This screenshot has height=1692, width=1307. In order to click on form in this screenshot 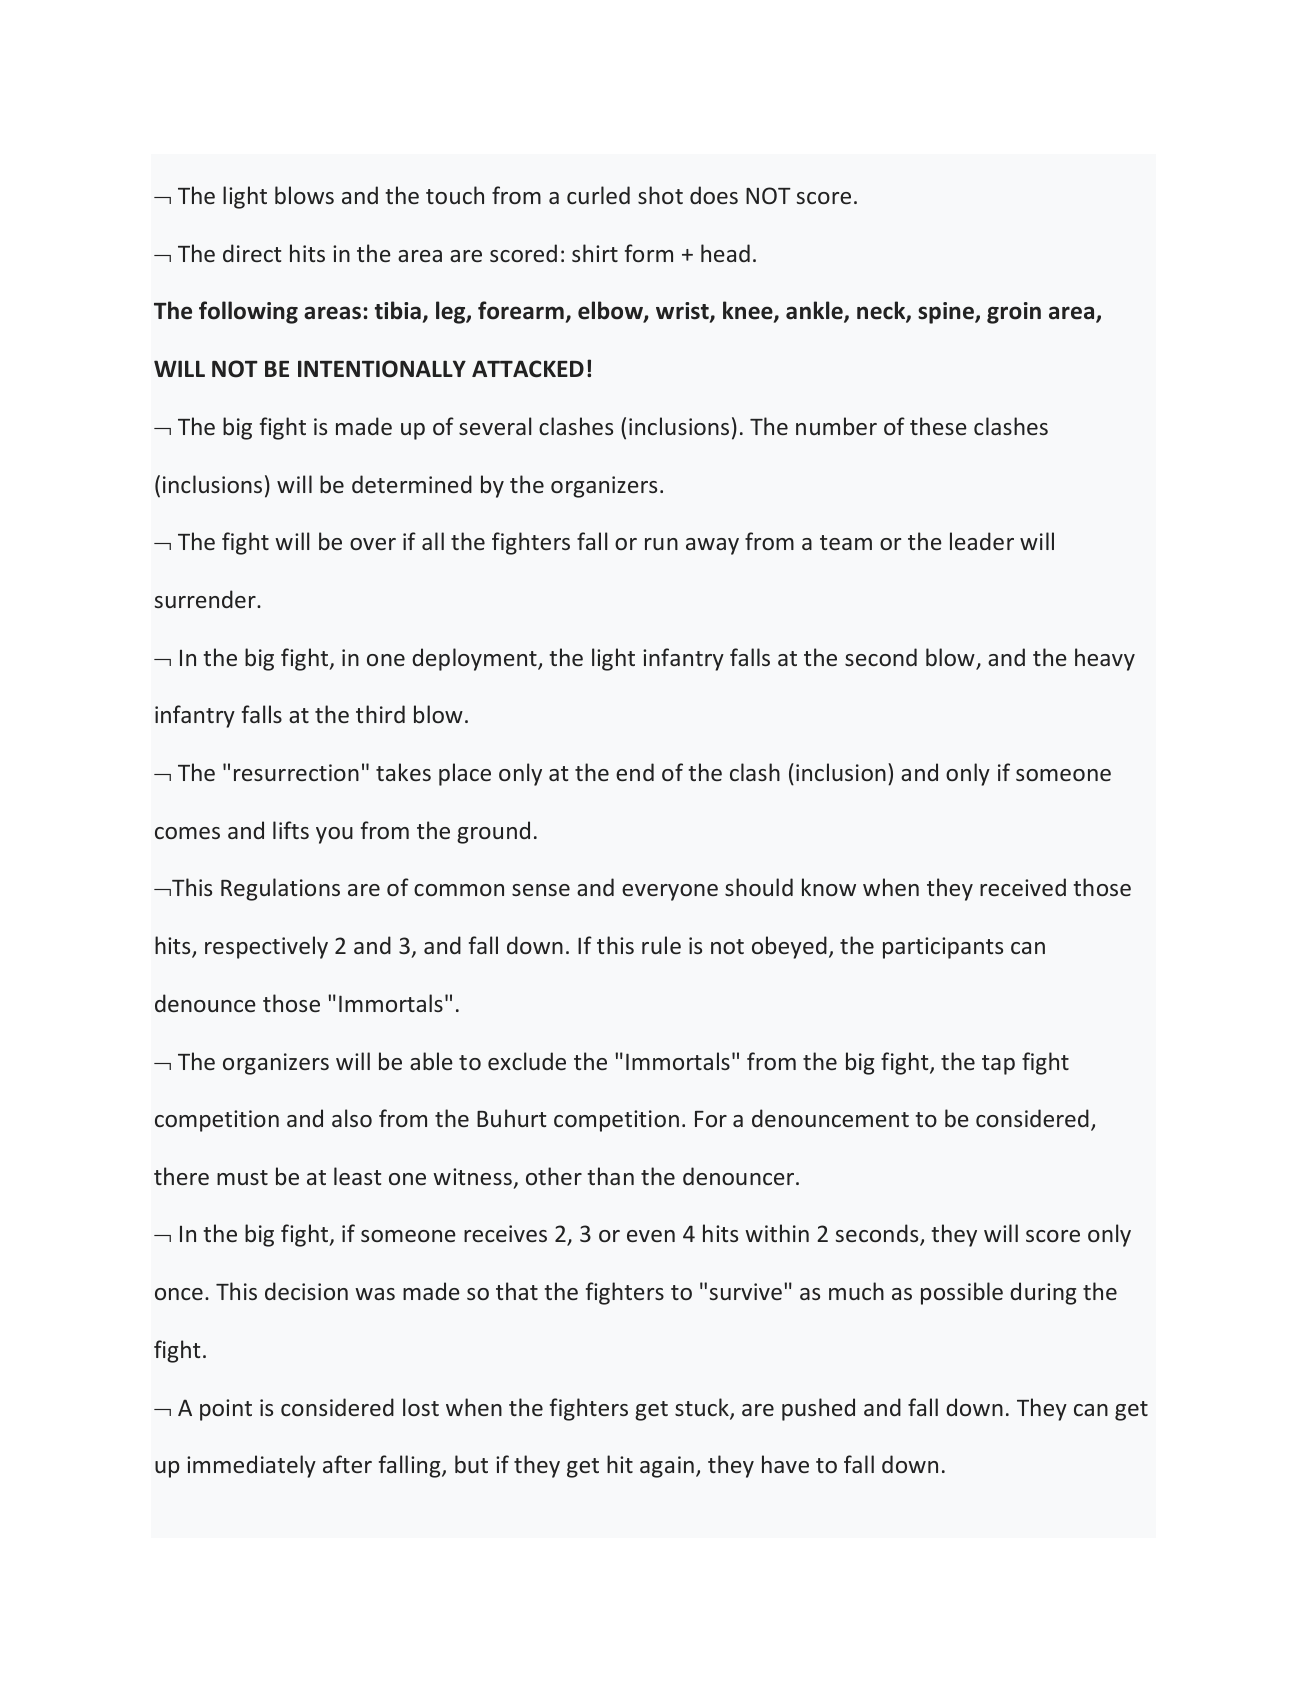, I will do `click(649, 253)`.
